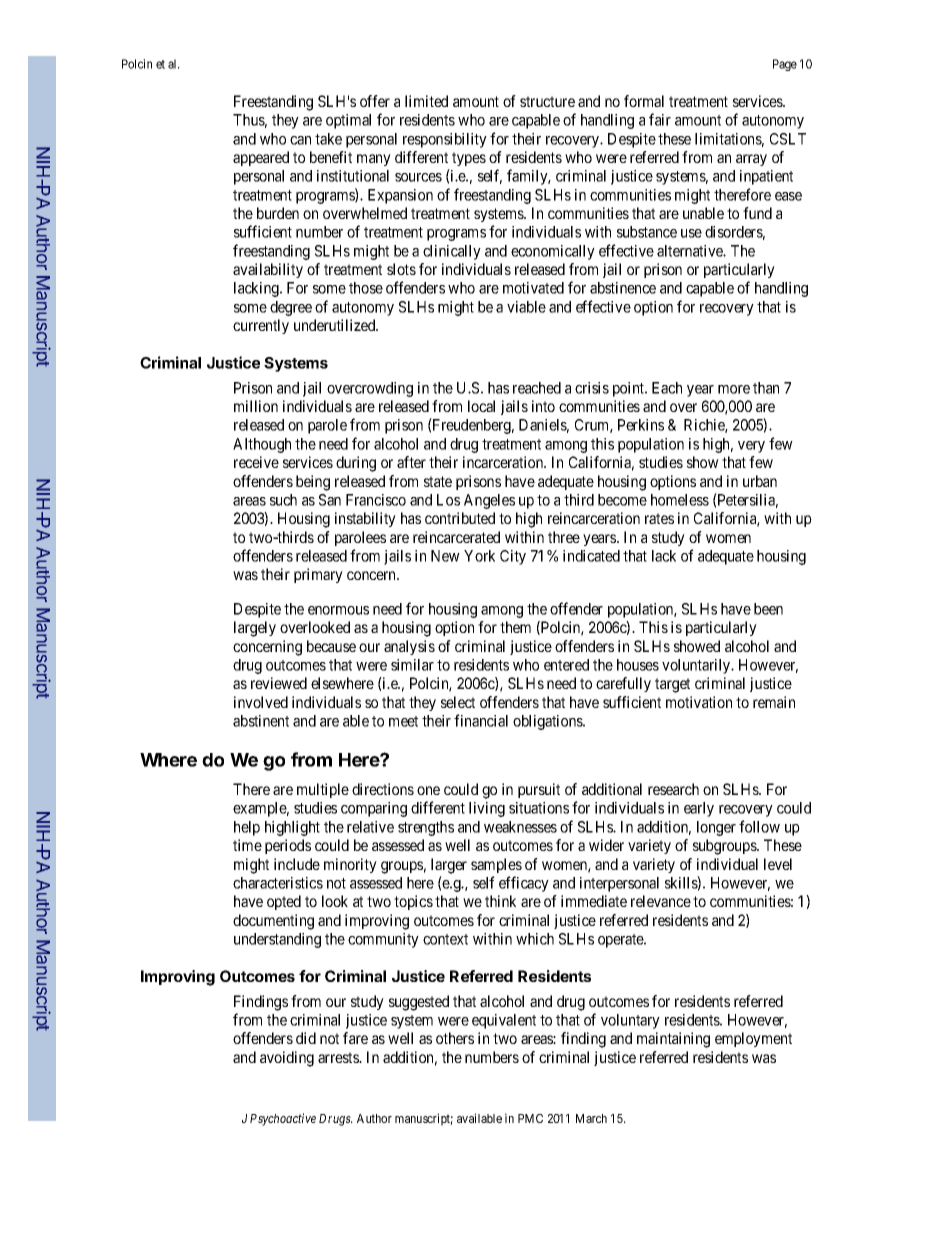 The image size is (952, 1233). Describe the element at coordinates (481, 720) in the document. I see `financial` at that location.
